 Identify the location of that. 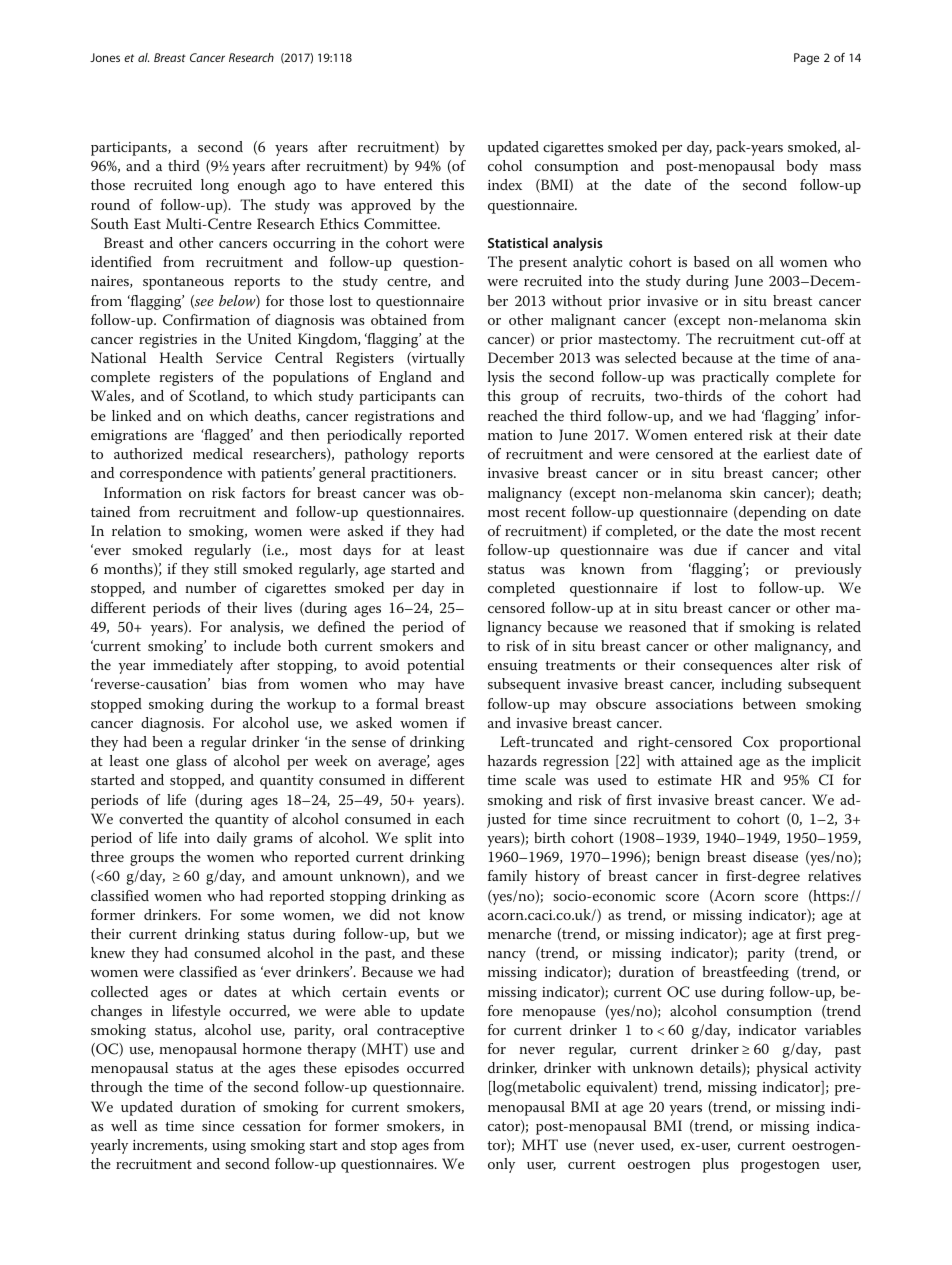
(705, 626).
